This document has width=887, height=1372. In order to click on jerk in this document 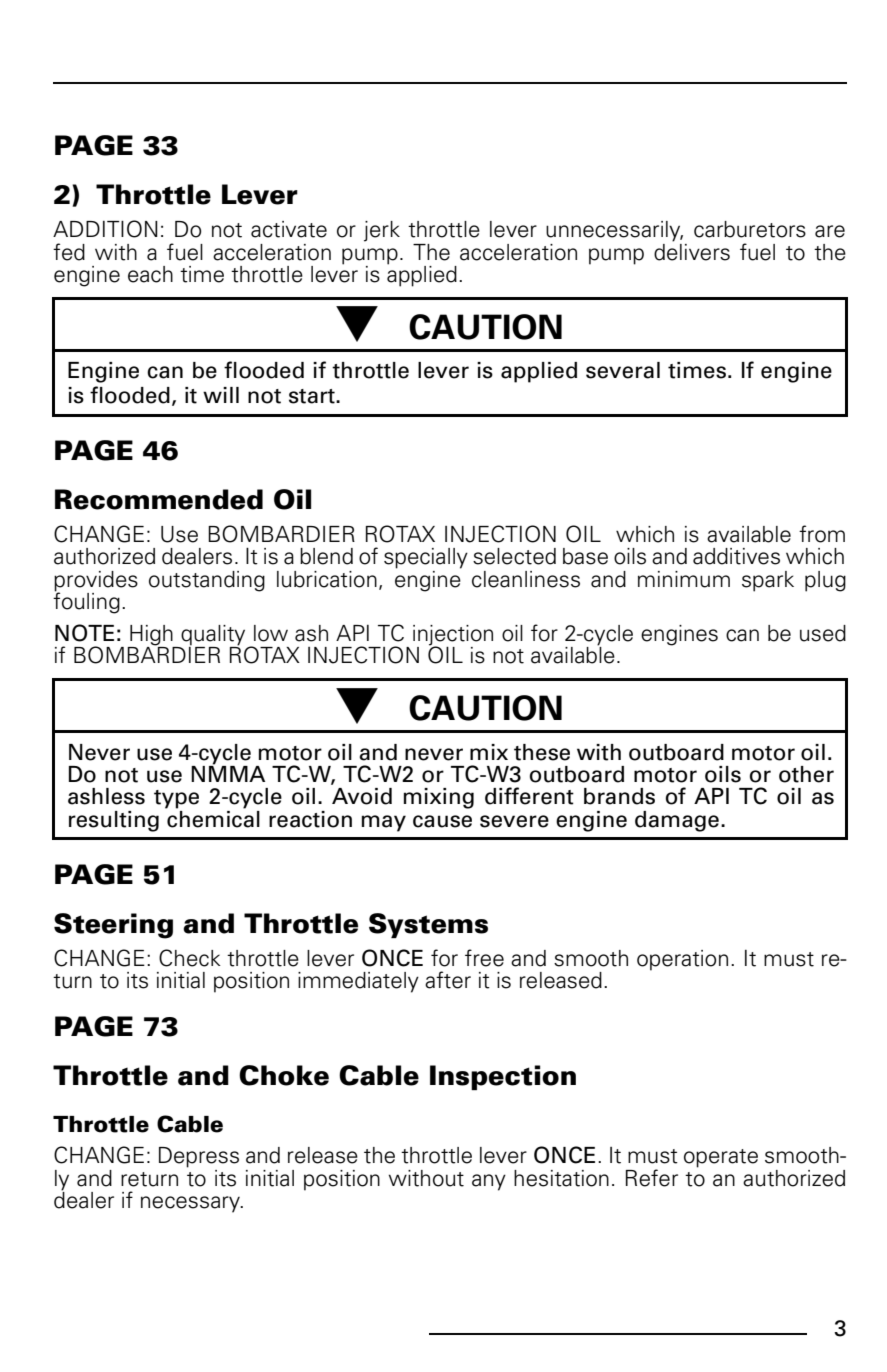, I will do `click(382, 231)`.
